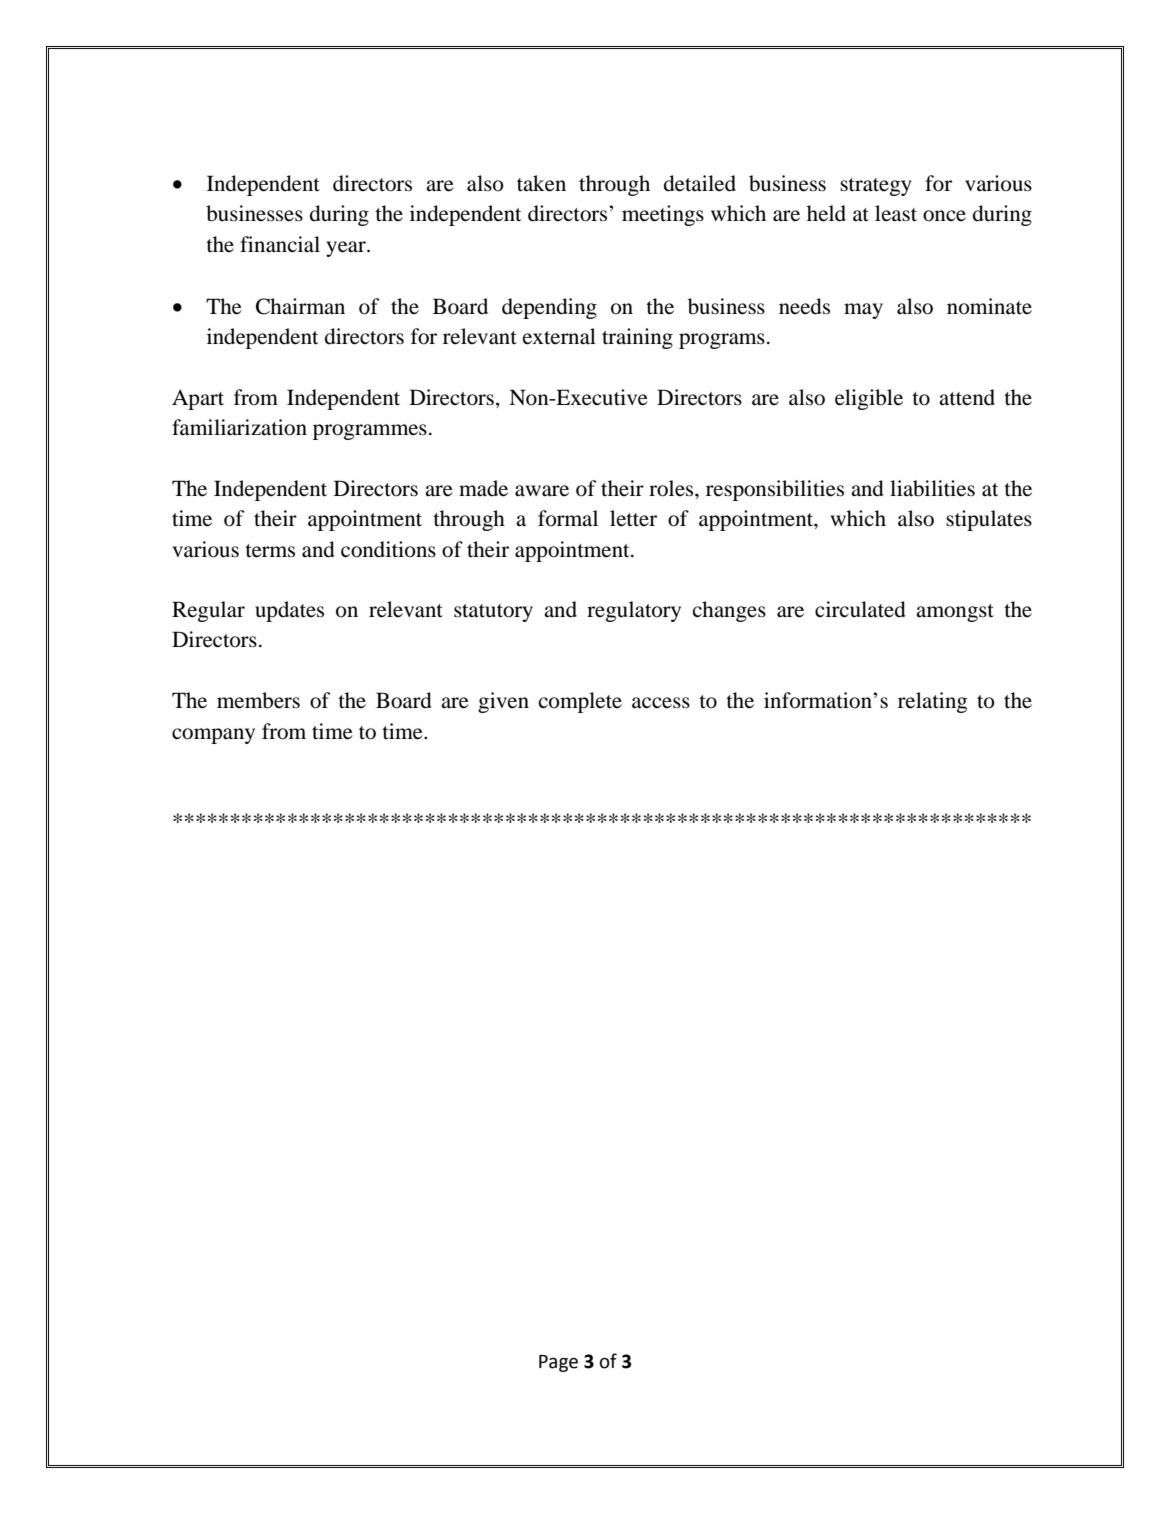  I want to click on members, so click(258, 700).
